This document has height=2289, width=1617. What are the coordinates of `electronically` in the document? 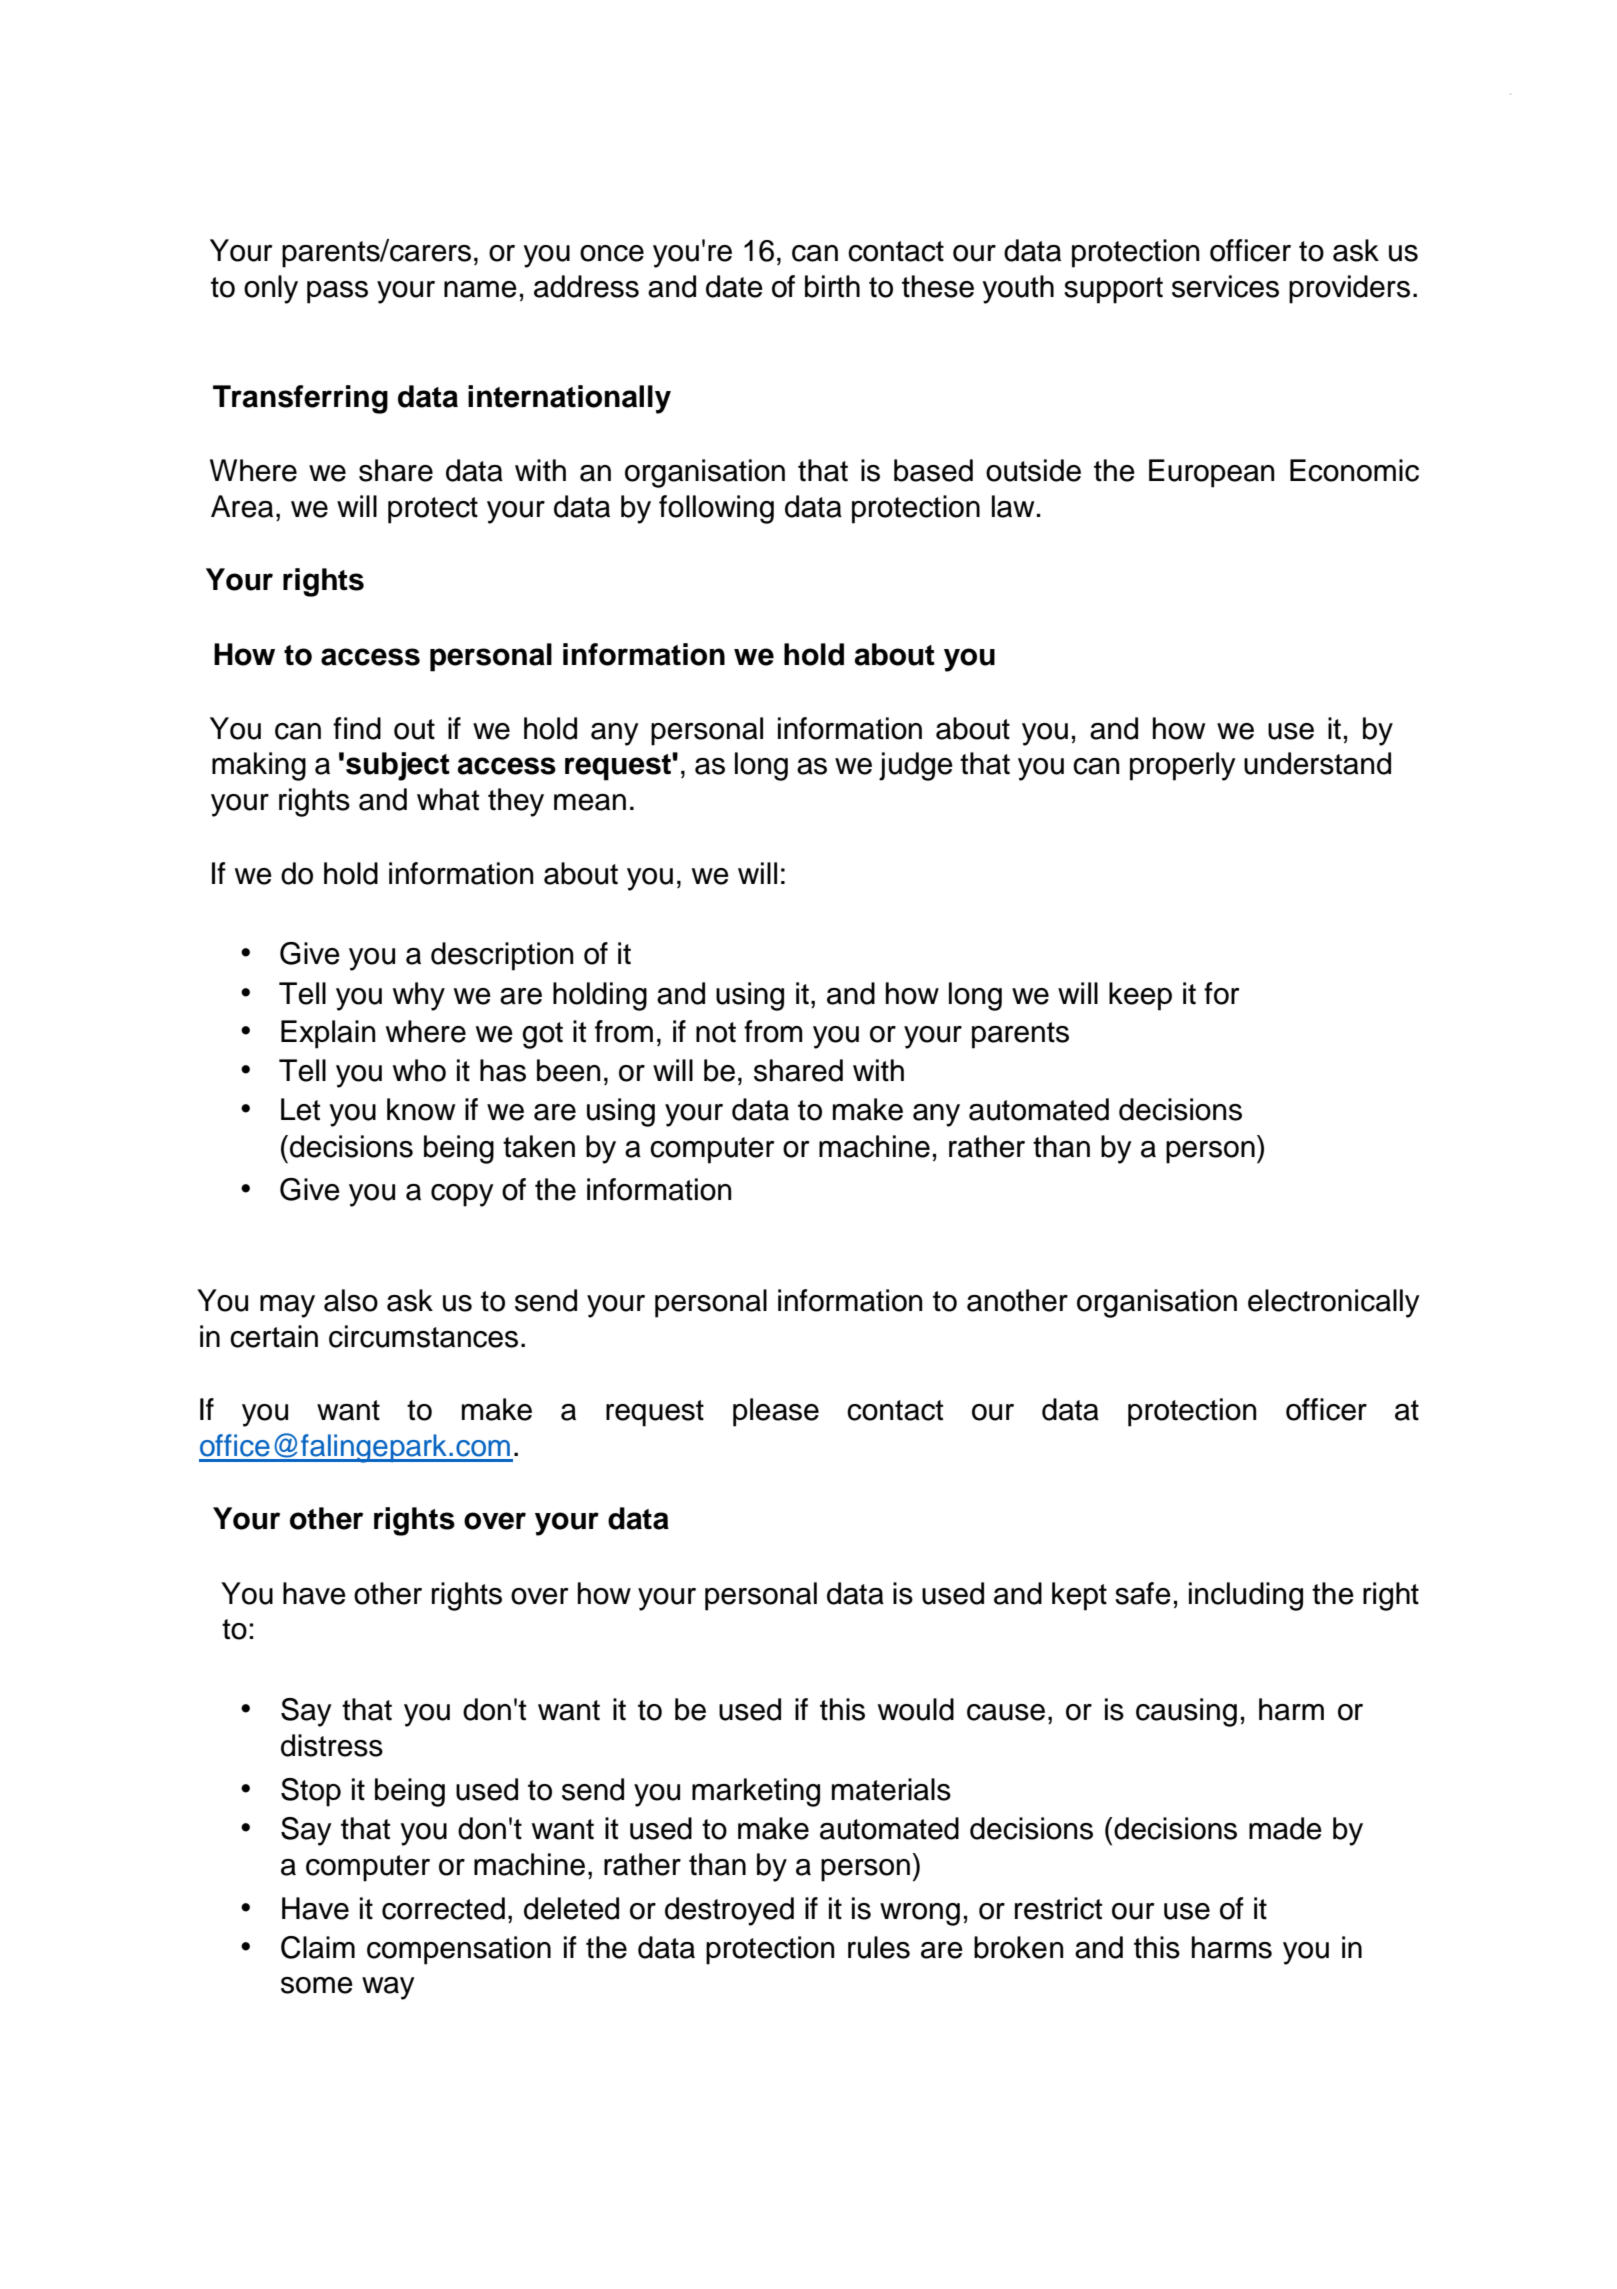 It's located at (1334, 1303).
